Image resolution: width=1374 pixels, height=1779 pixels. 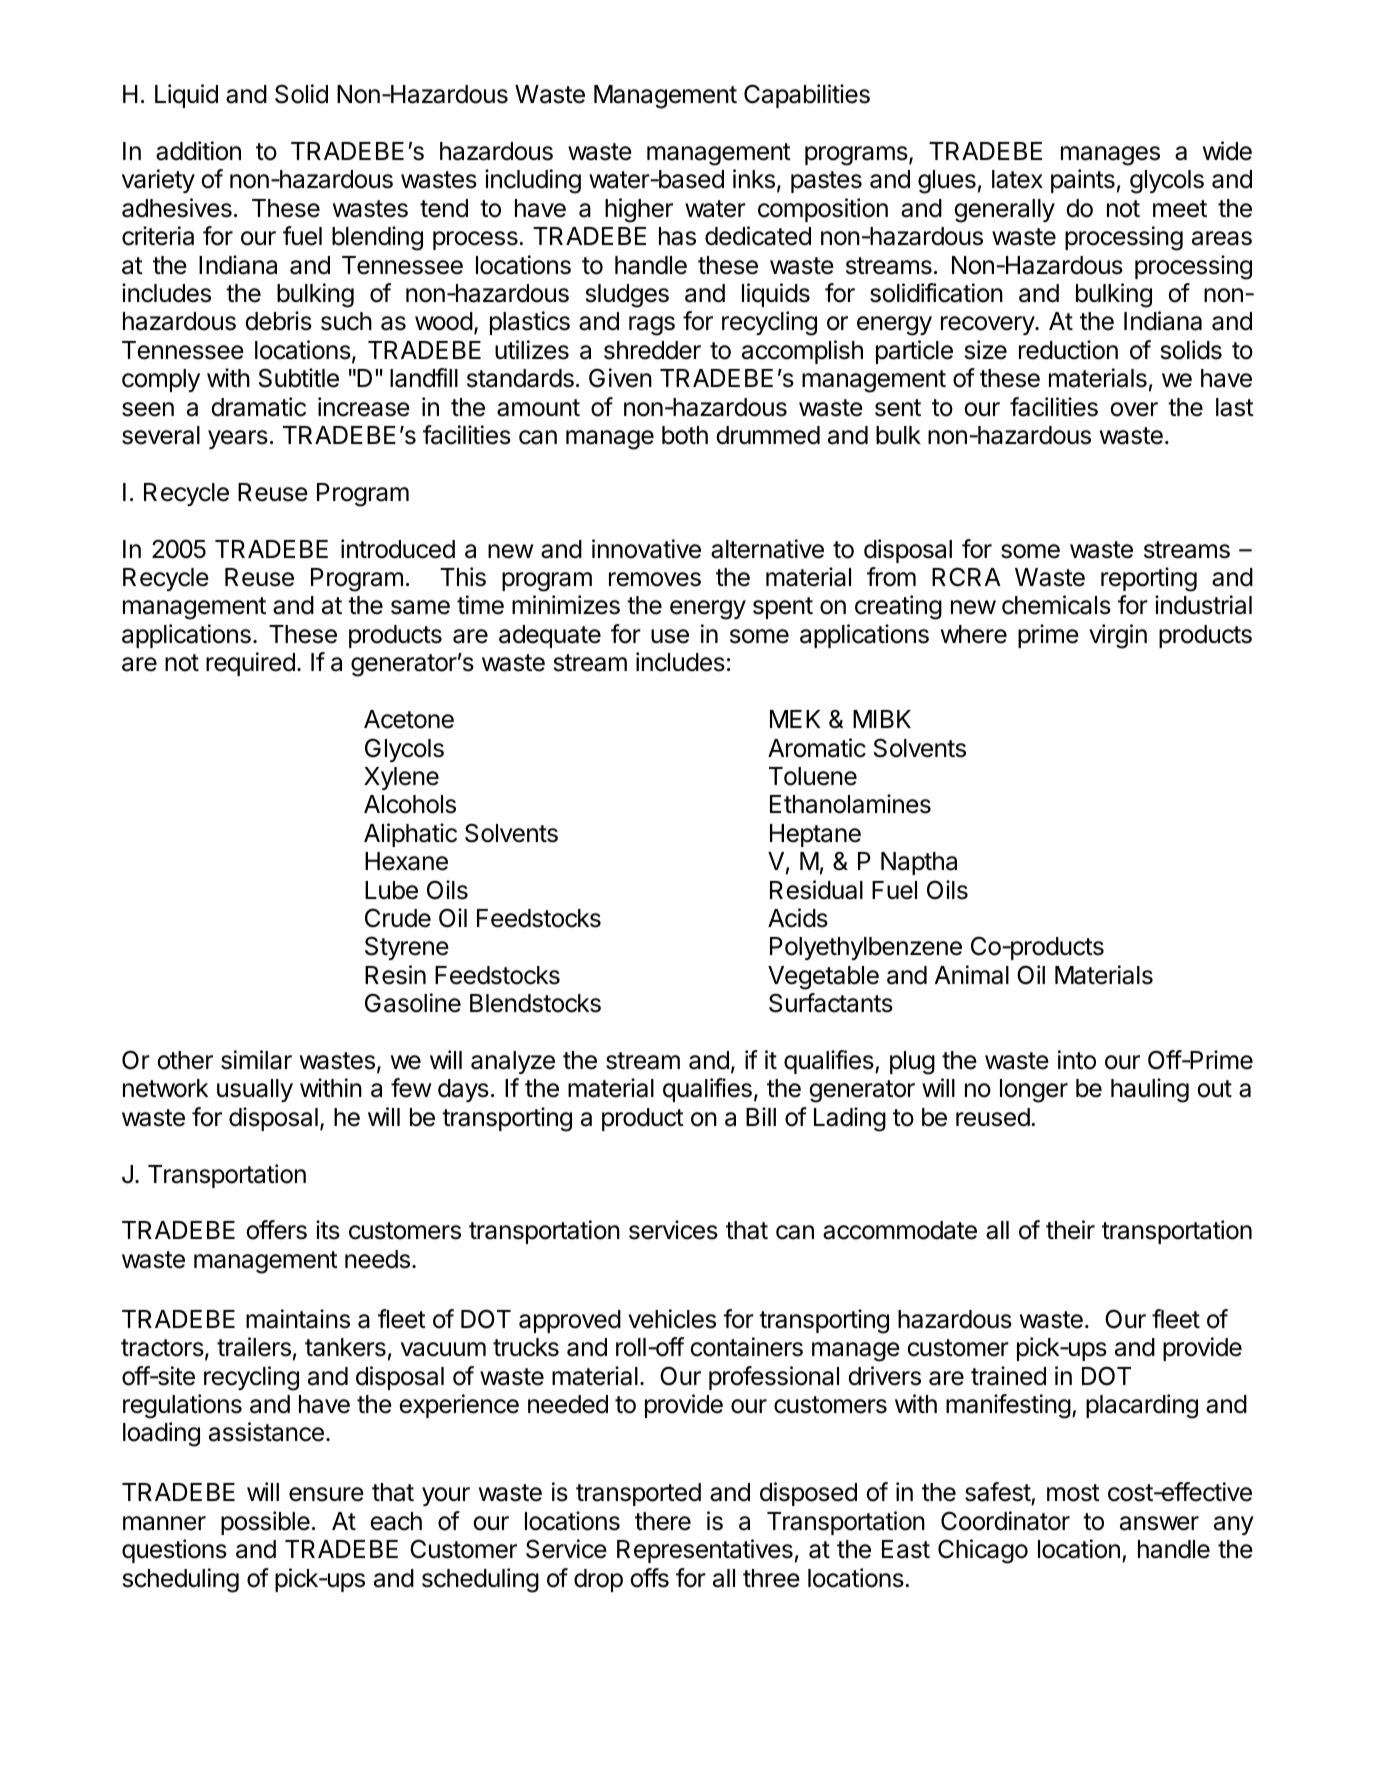 What do you see at coordinates (816, 890) in the document?
I see `Residual` at bounding box center [816, 890].
